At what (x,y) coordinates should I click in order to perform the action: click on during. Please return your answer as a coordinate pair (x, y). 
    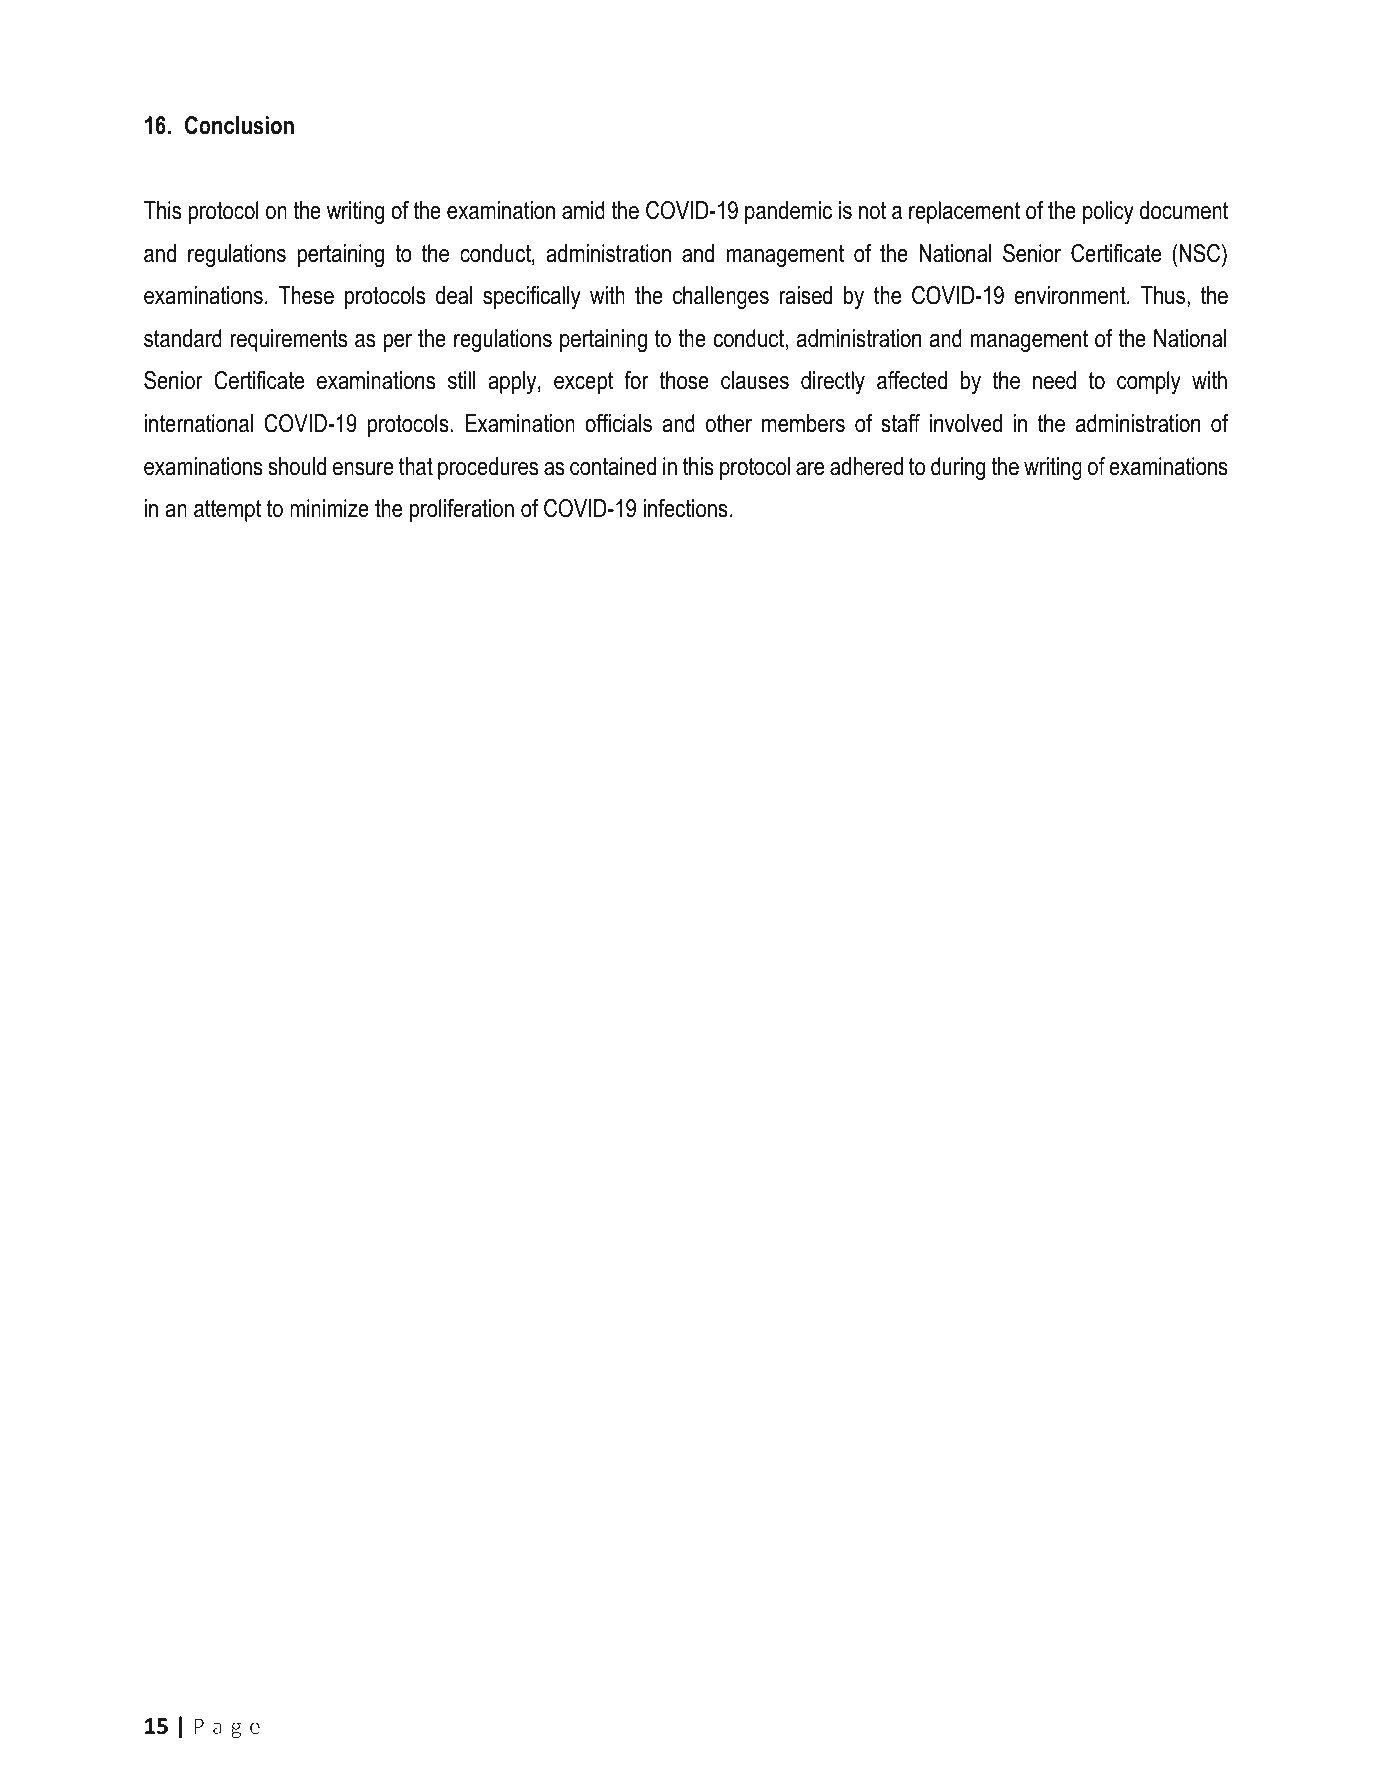
    Looking at the image, I should click on (958, 469).
